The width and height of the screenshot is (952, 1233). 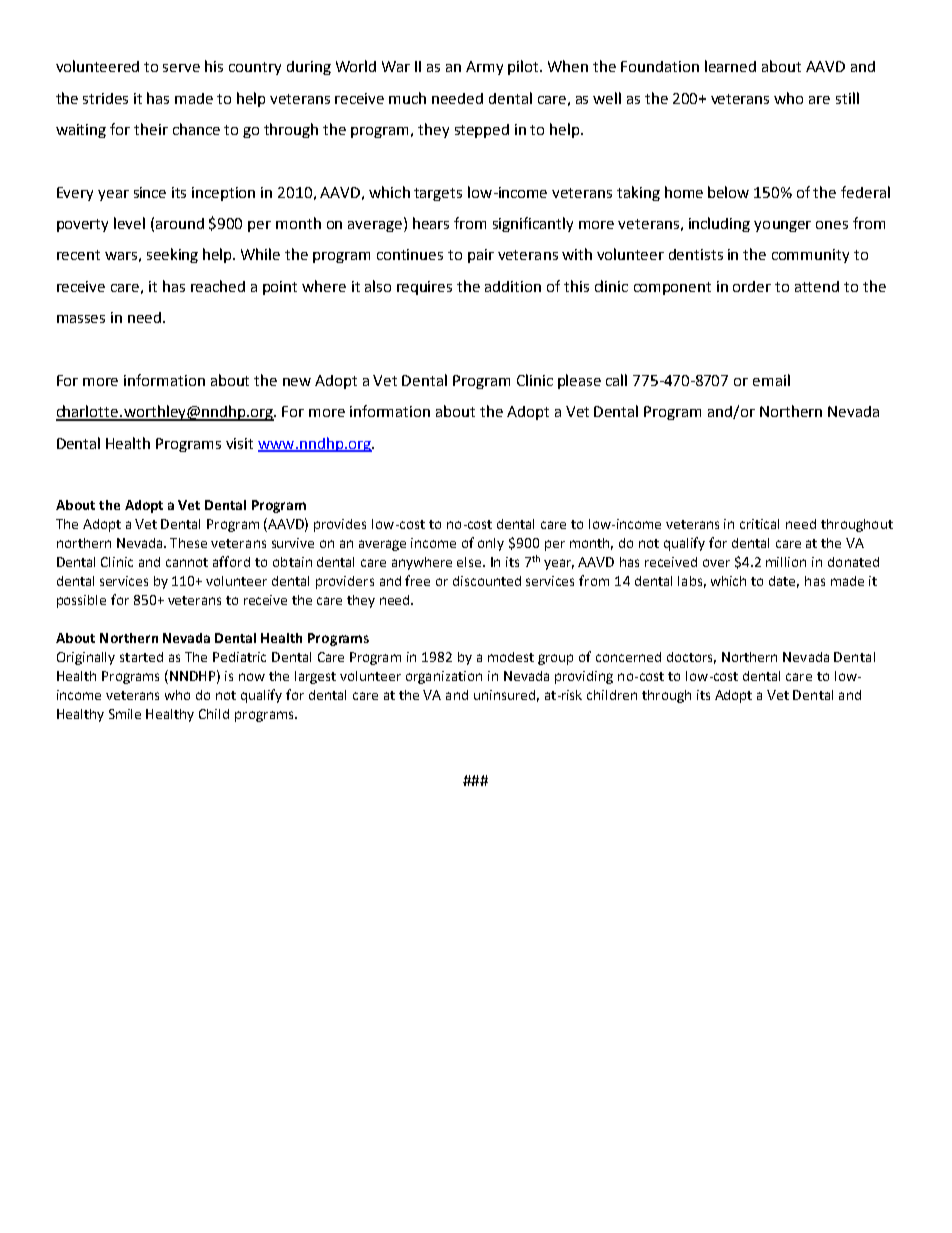 I want to click on organization, so click(x=444, y=677).
